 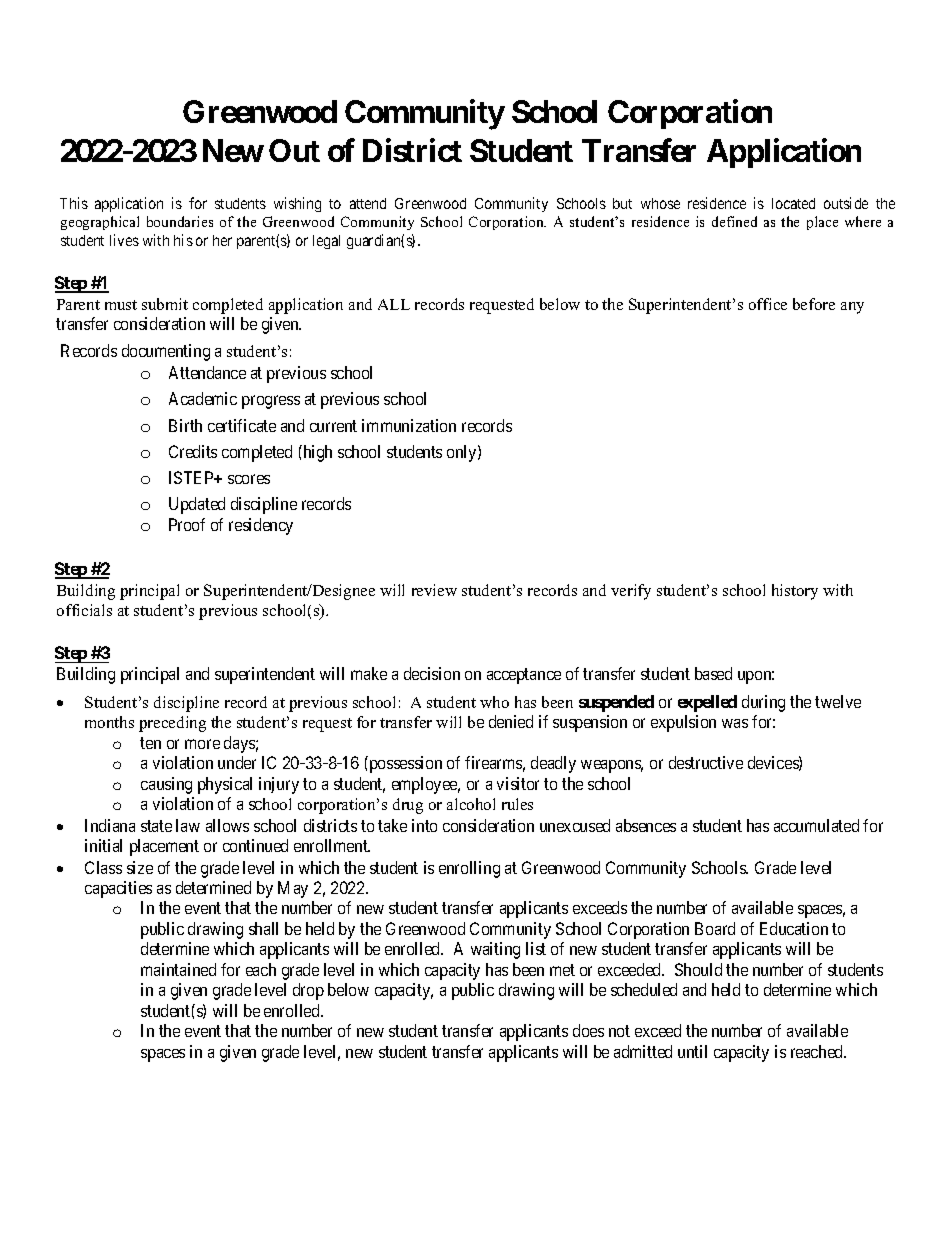 I want to click on Birth, so click(x=185, y=425).
